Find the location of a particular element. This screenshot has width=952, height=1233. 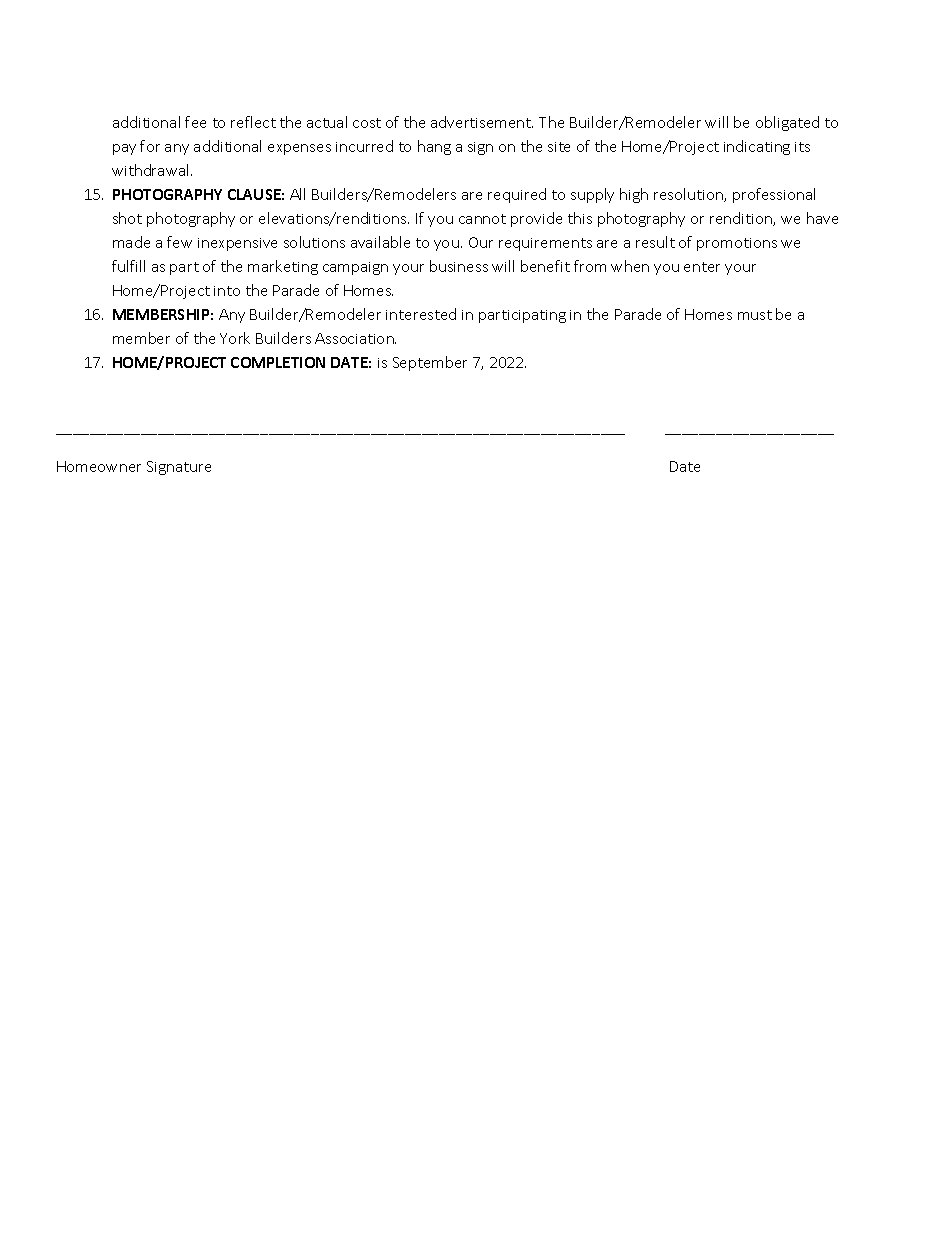

marketing is located at coordinates (283, 267).
